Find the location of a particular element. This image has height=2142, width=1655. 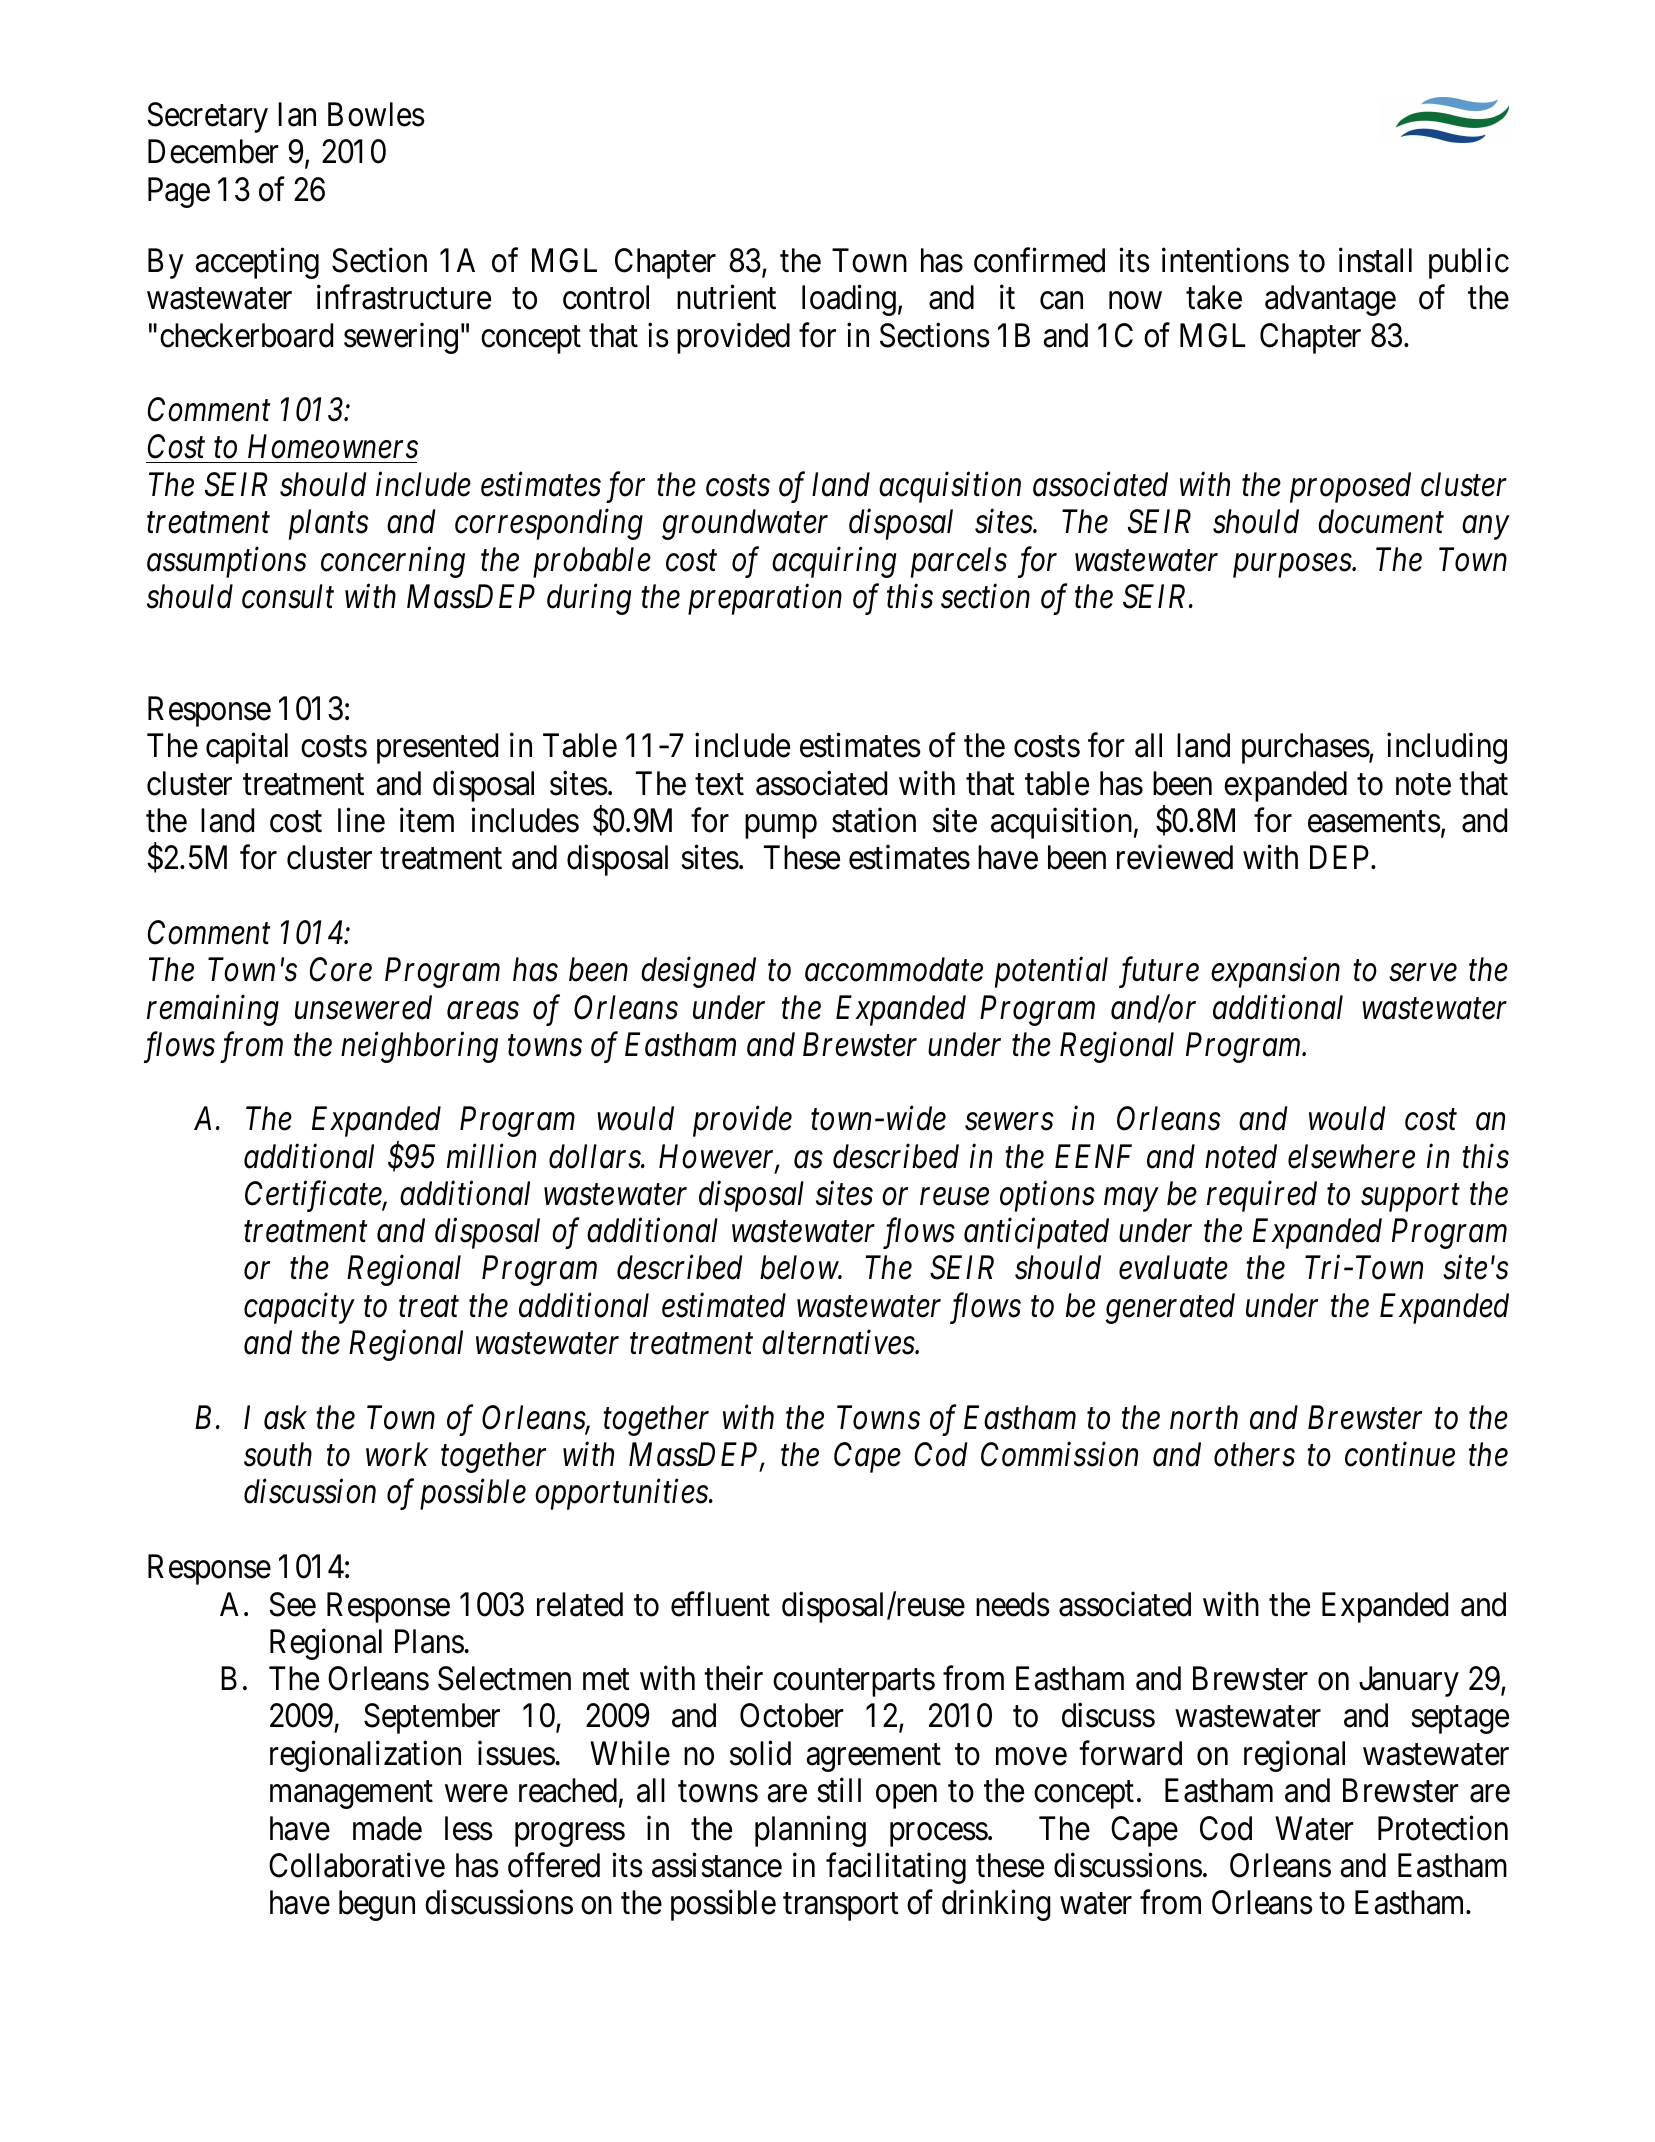

Ian is located at coordinates (297, 115).
